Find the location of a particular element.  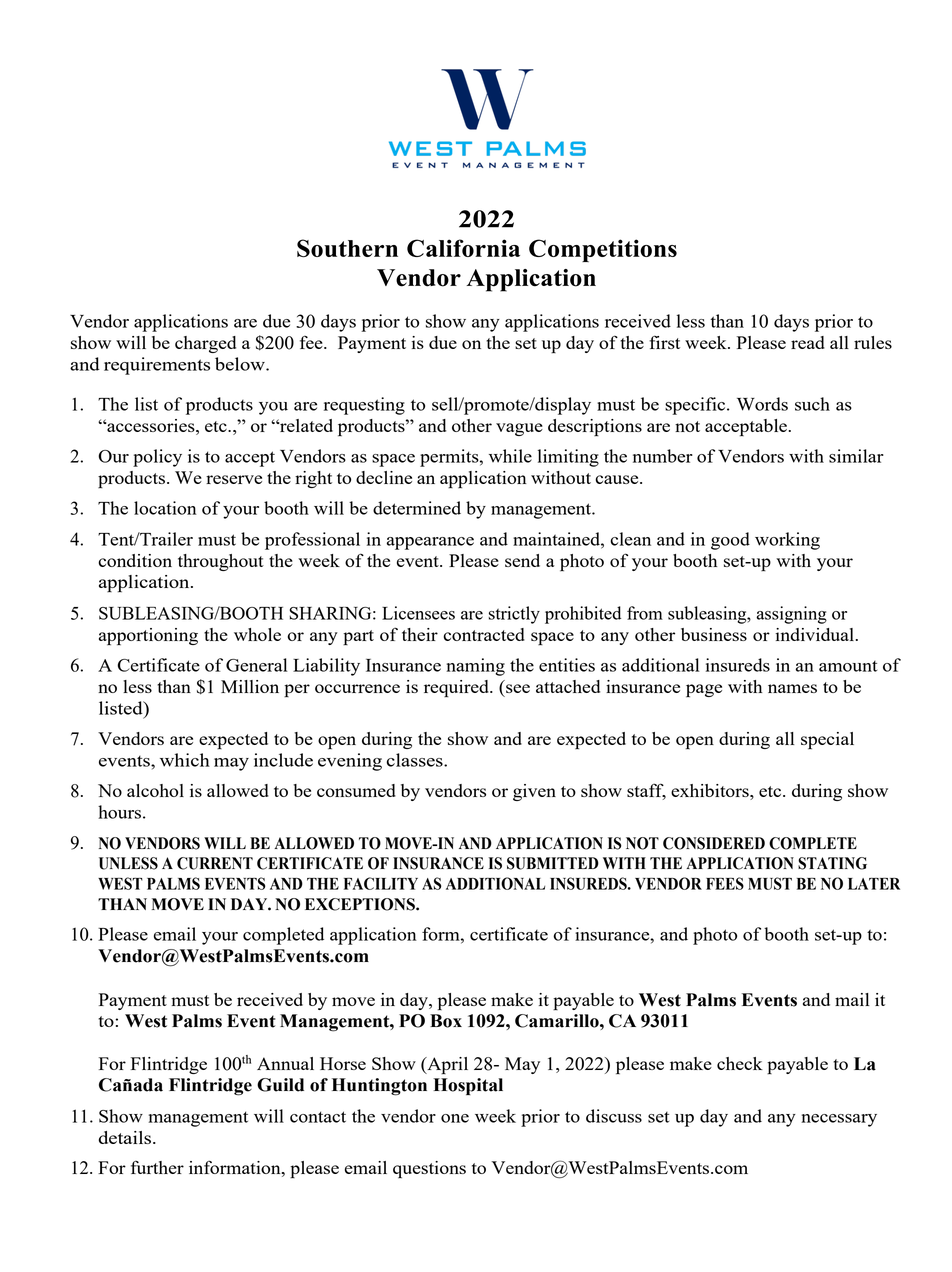

further is located at coordinates (157, 1167).
